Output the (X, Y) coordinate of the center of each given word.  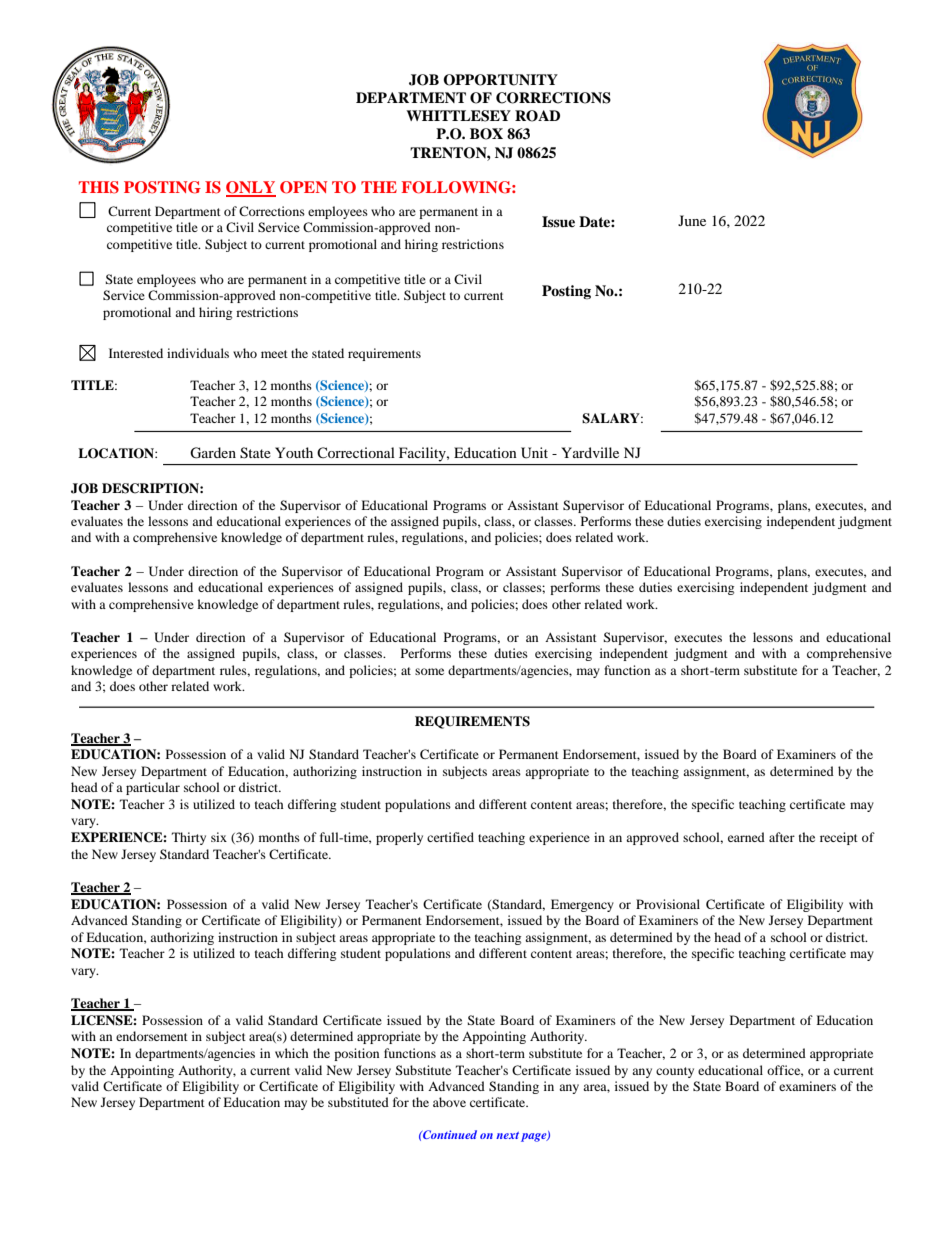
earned (746, 837)
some (429, 671)
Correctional (356, 452)
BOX (486, 134)
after (782, 837)
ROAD (537, 116)
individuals (198, 353)
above (449, 1102)
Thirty (189, 838)
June (692, 220)
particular (153, 788)
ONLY (251, 188)
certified (450, 837)
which (292, 1053)
